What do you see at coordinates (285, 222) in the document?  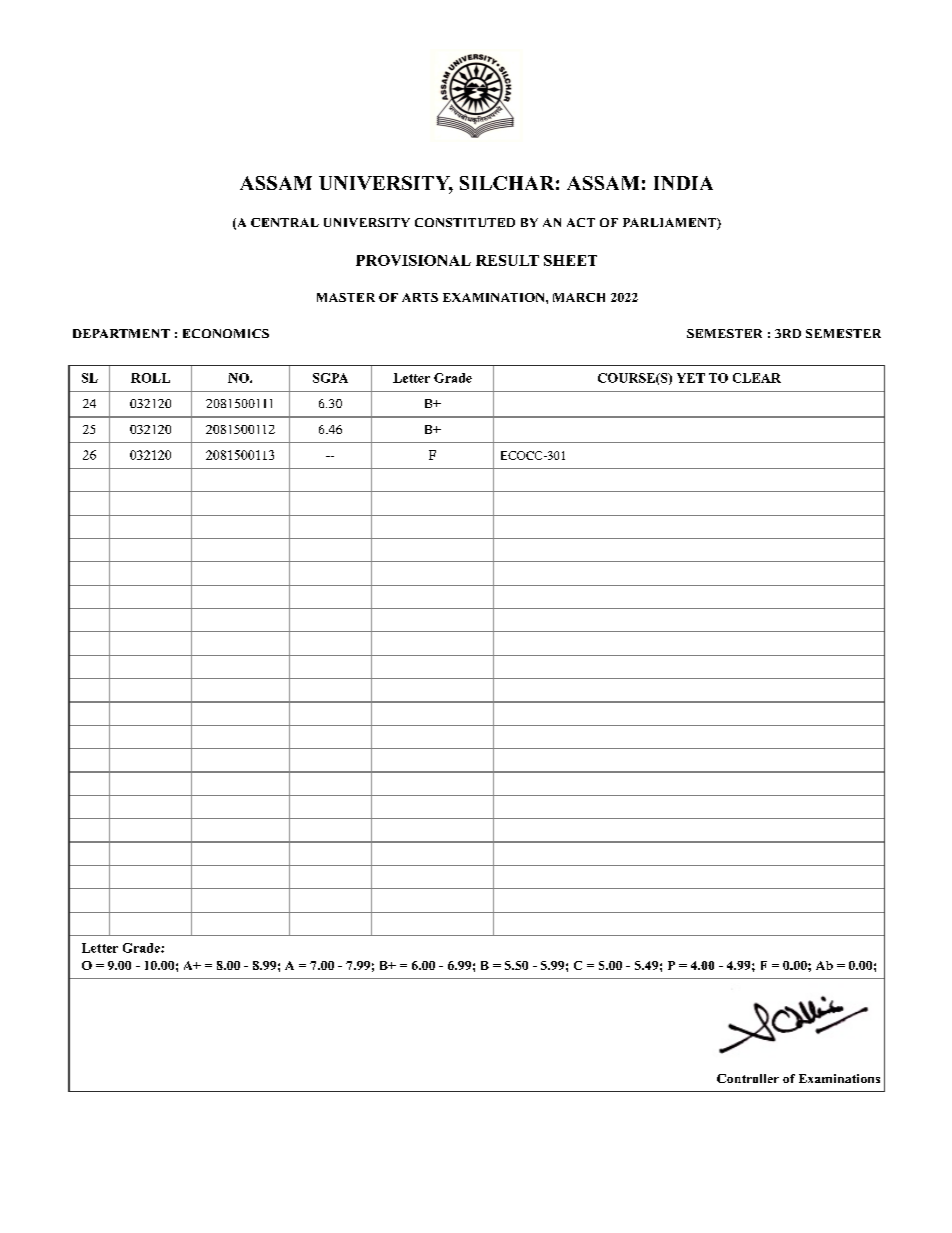 I see `CENTRAL` at bounding box center [285, 222].
